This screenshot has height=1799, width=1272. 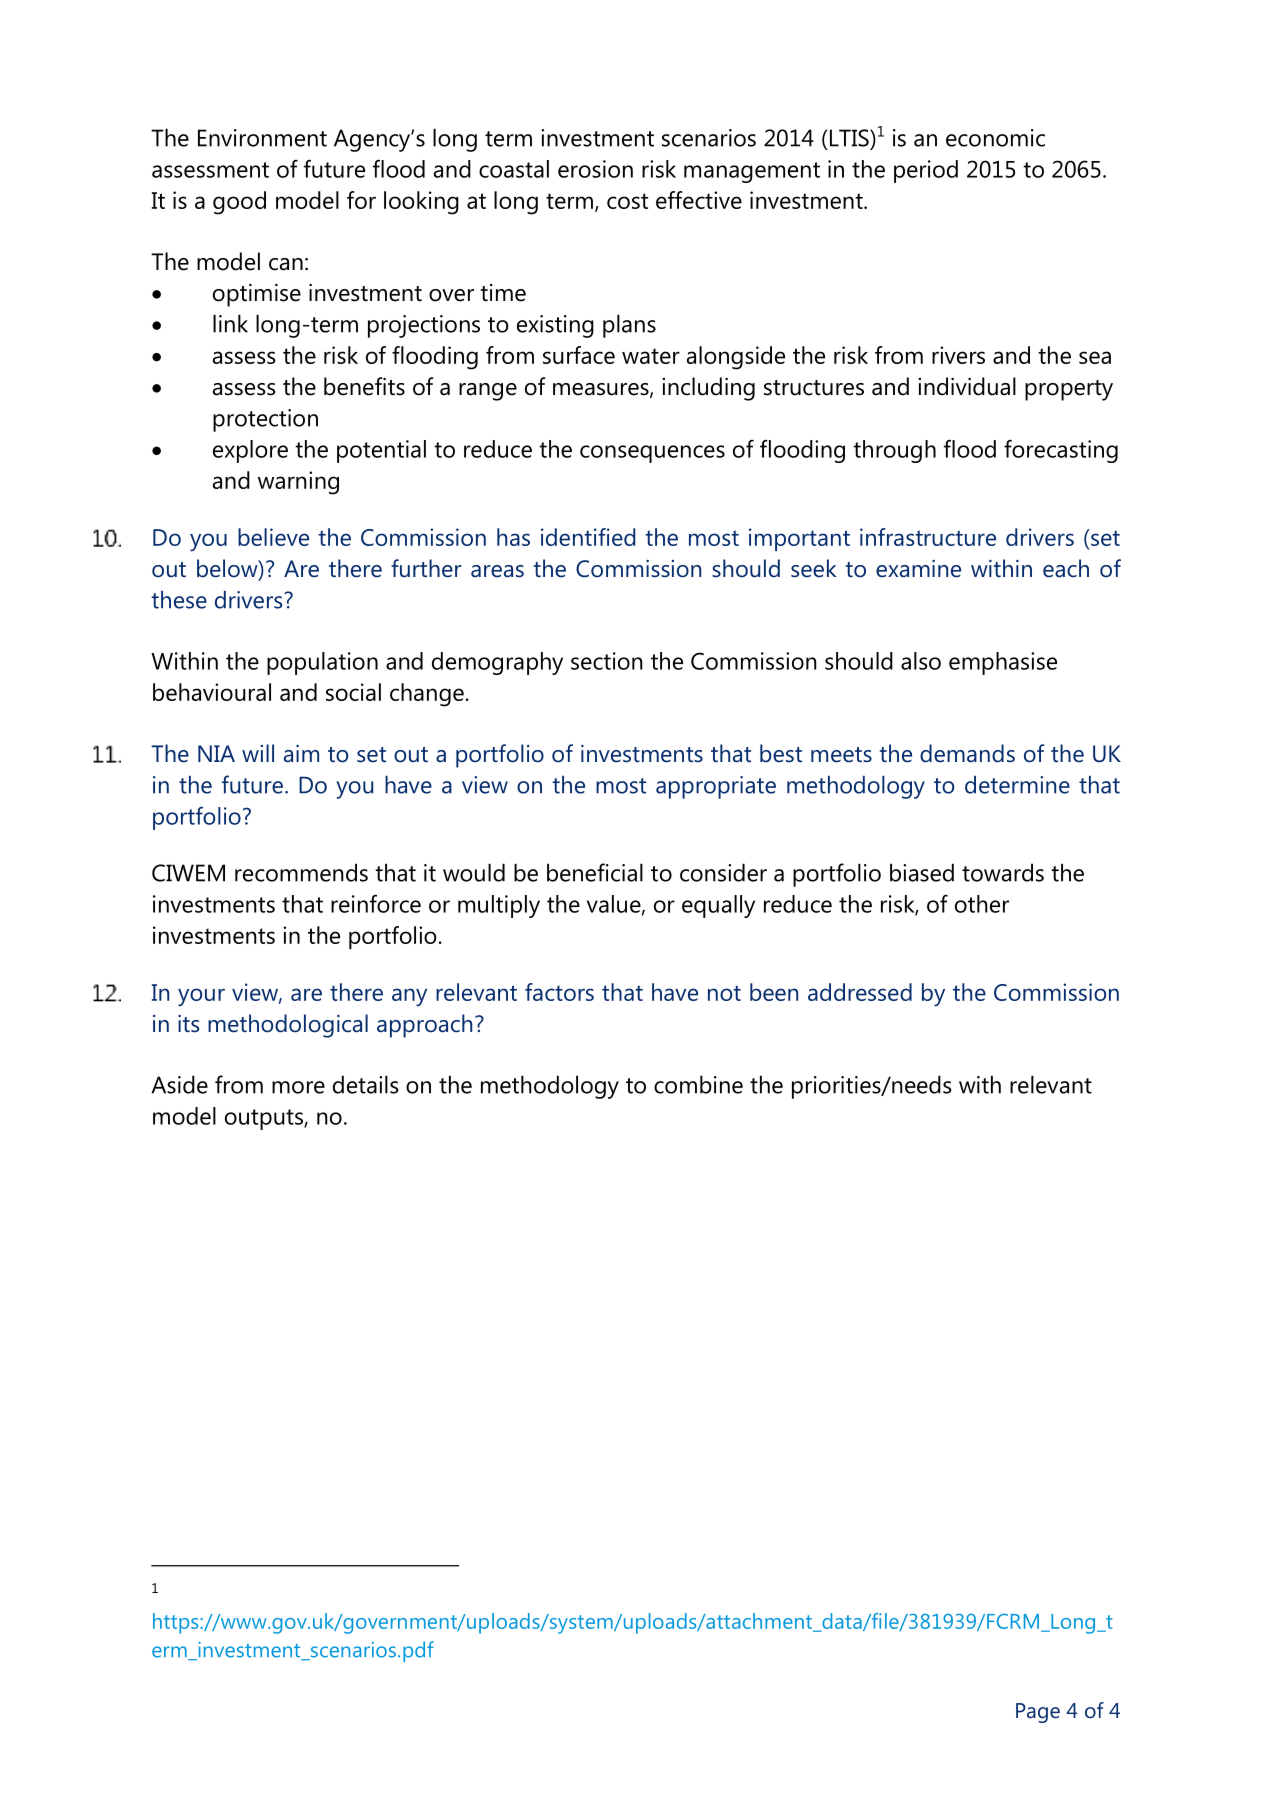 I want to click on beneficial, so click(x=595, y=872).
